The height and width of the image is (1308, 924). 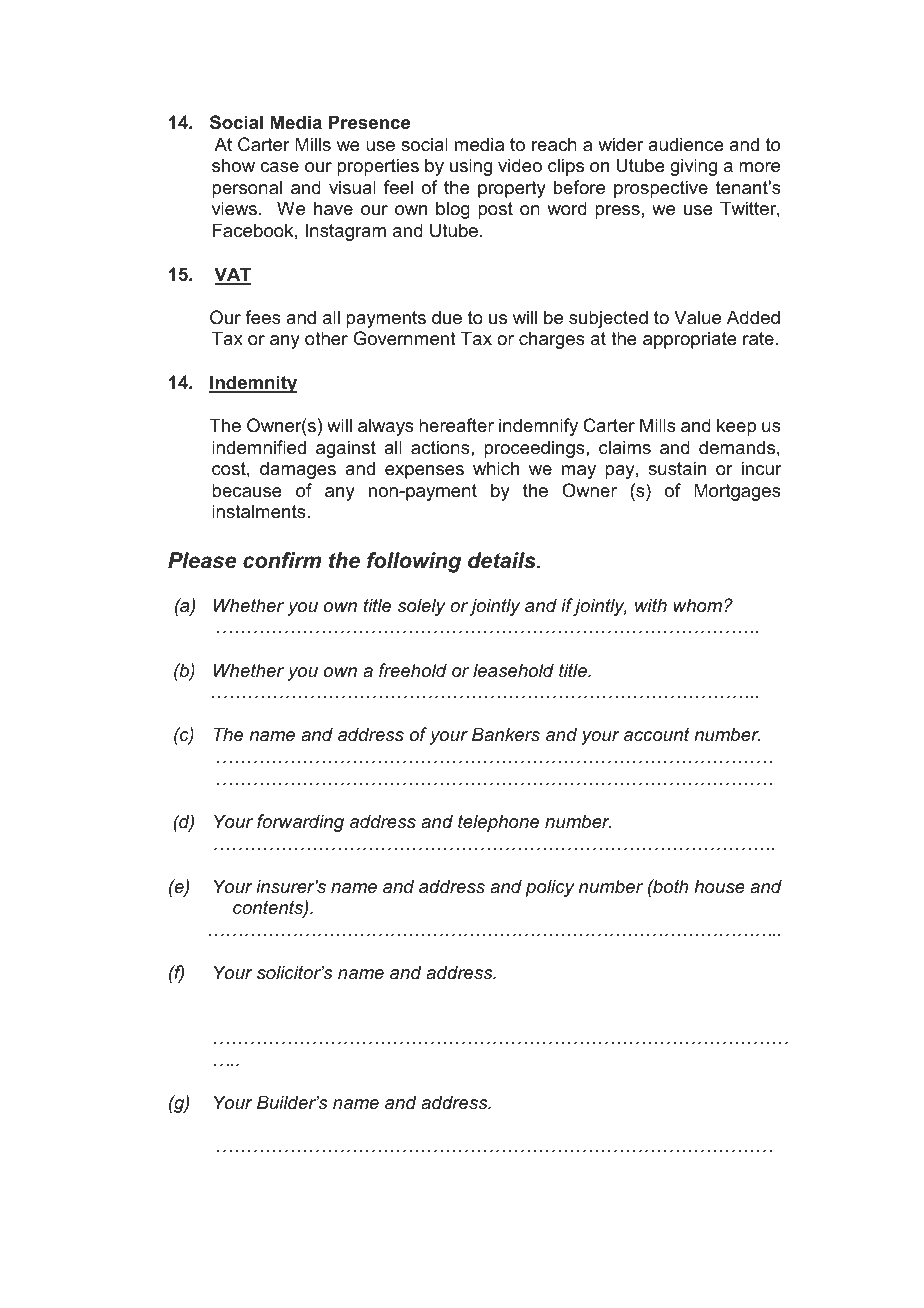 What do you see at coordinates (279, 167) in the image?
I see `case` at bounding box center [279, 167].
